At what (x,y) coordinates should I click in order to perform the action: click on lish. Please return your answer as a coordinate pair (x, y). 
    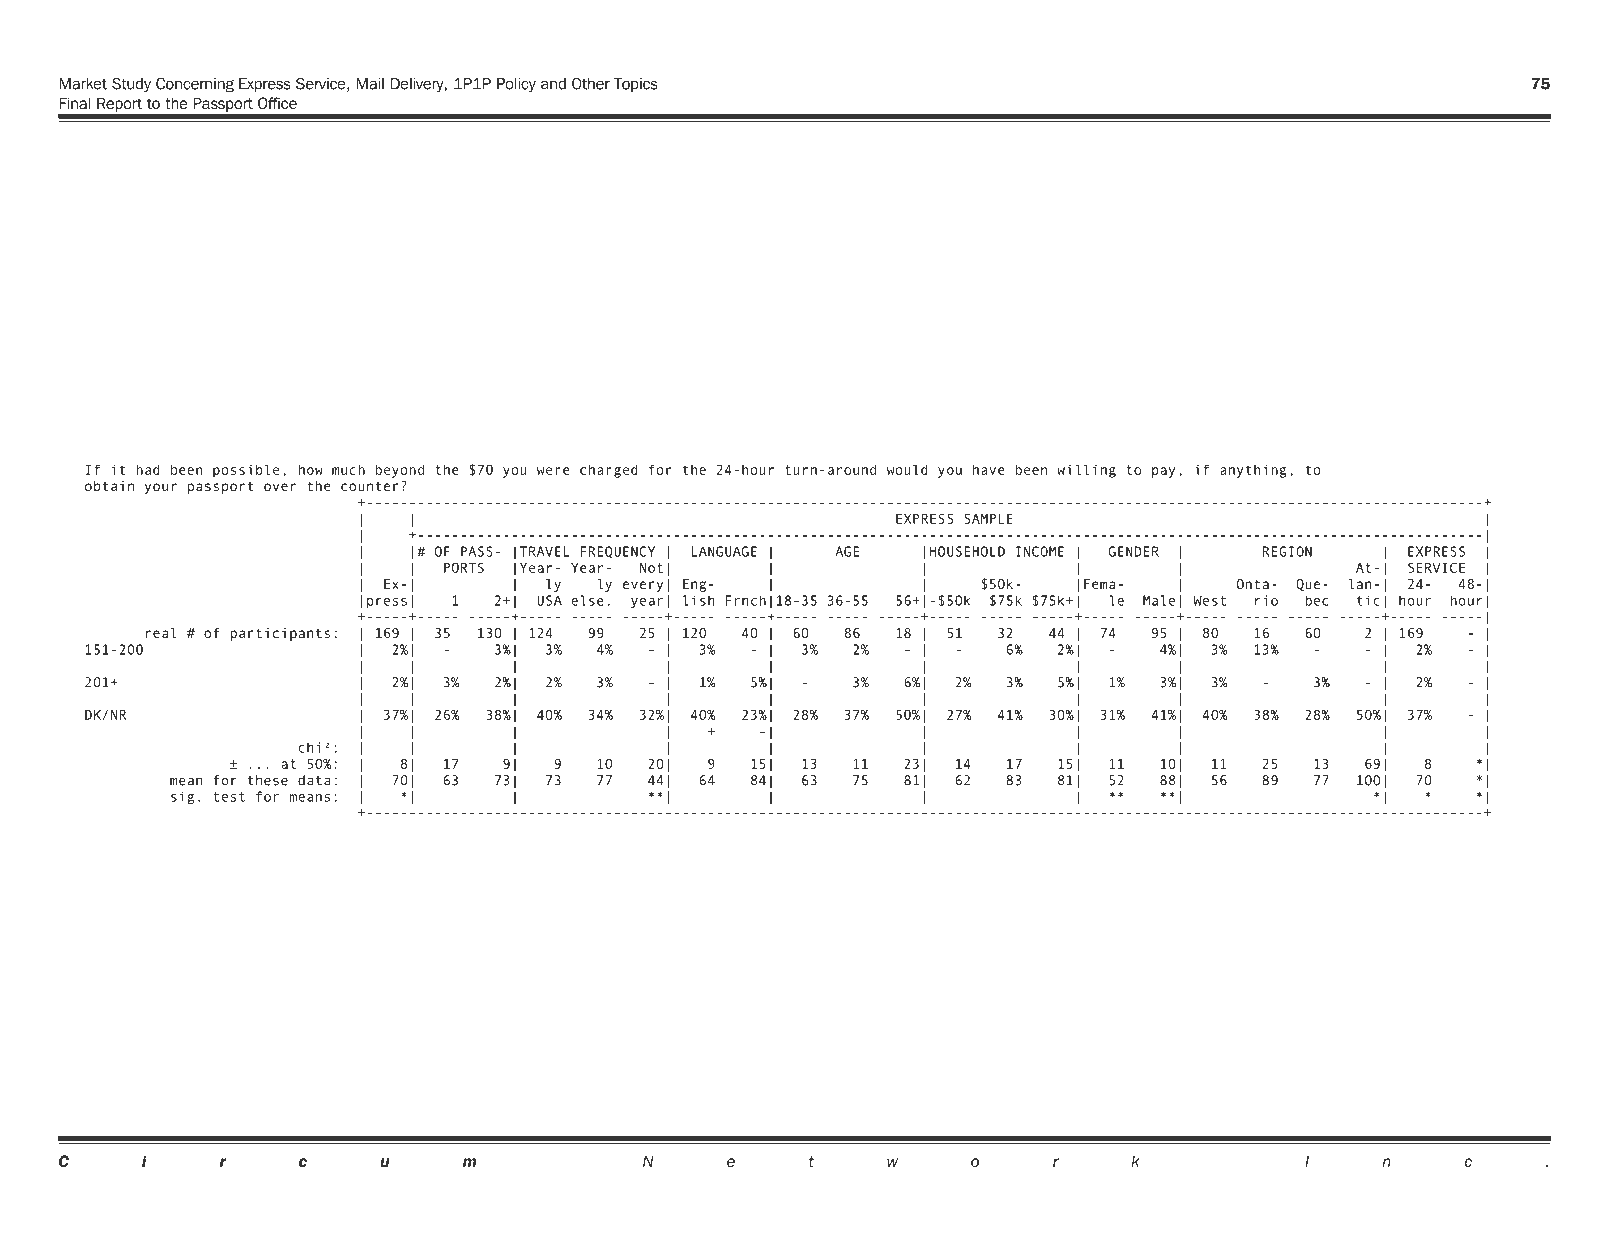
    Looking at the image, I should click on (698, 600).
